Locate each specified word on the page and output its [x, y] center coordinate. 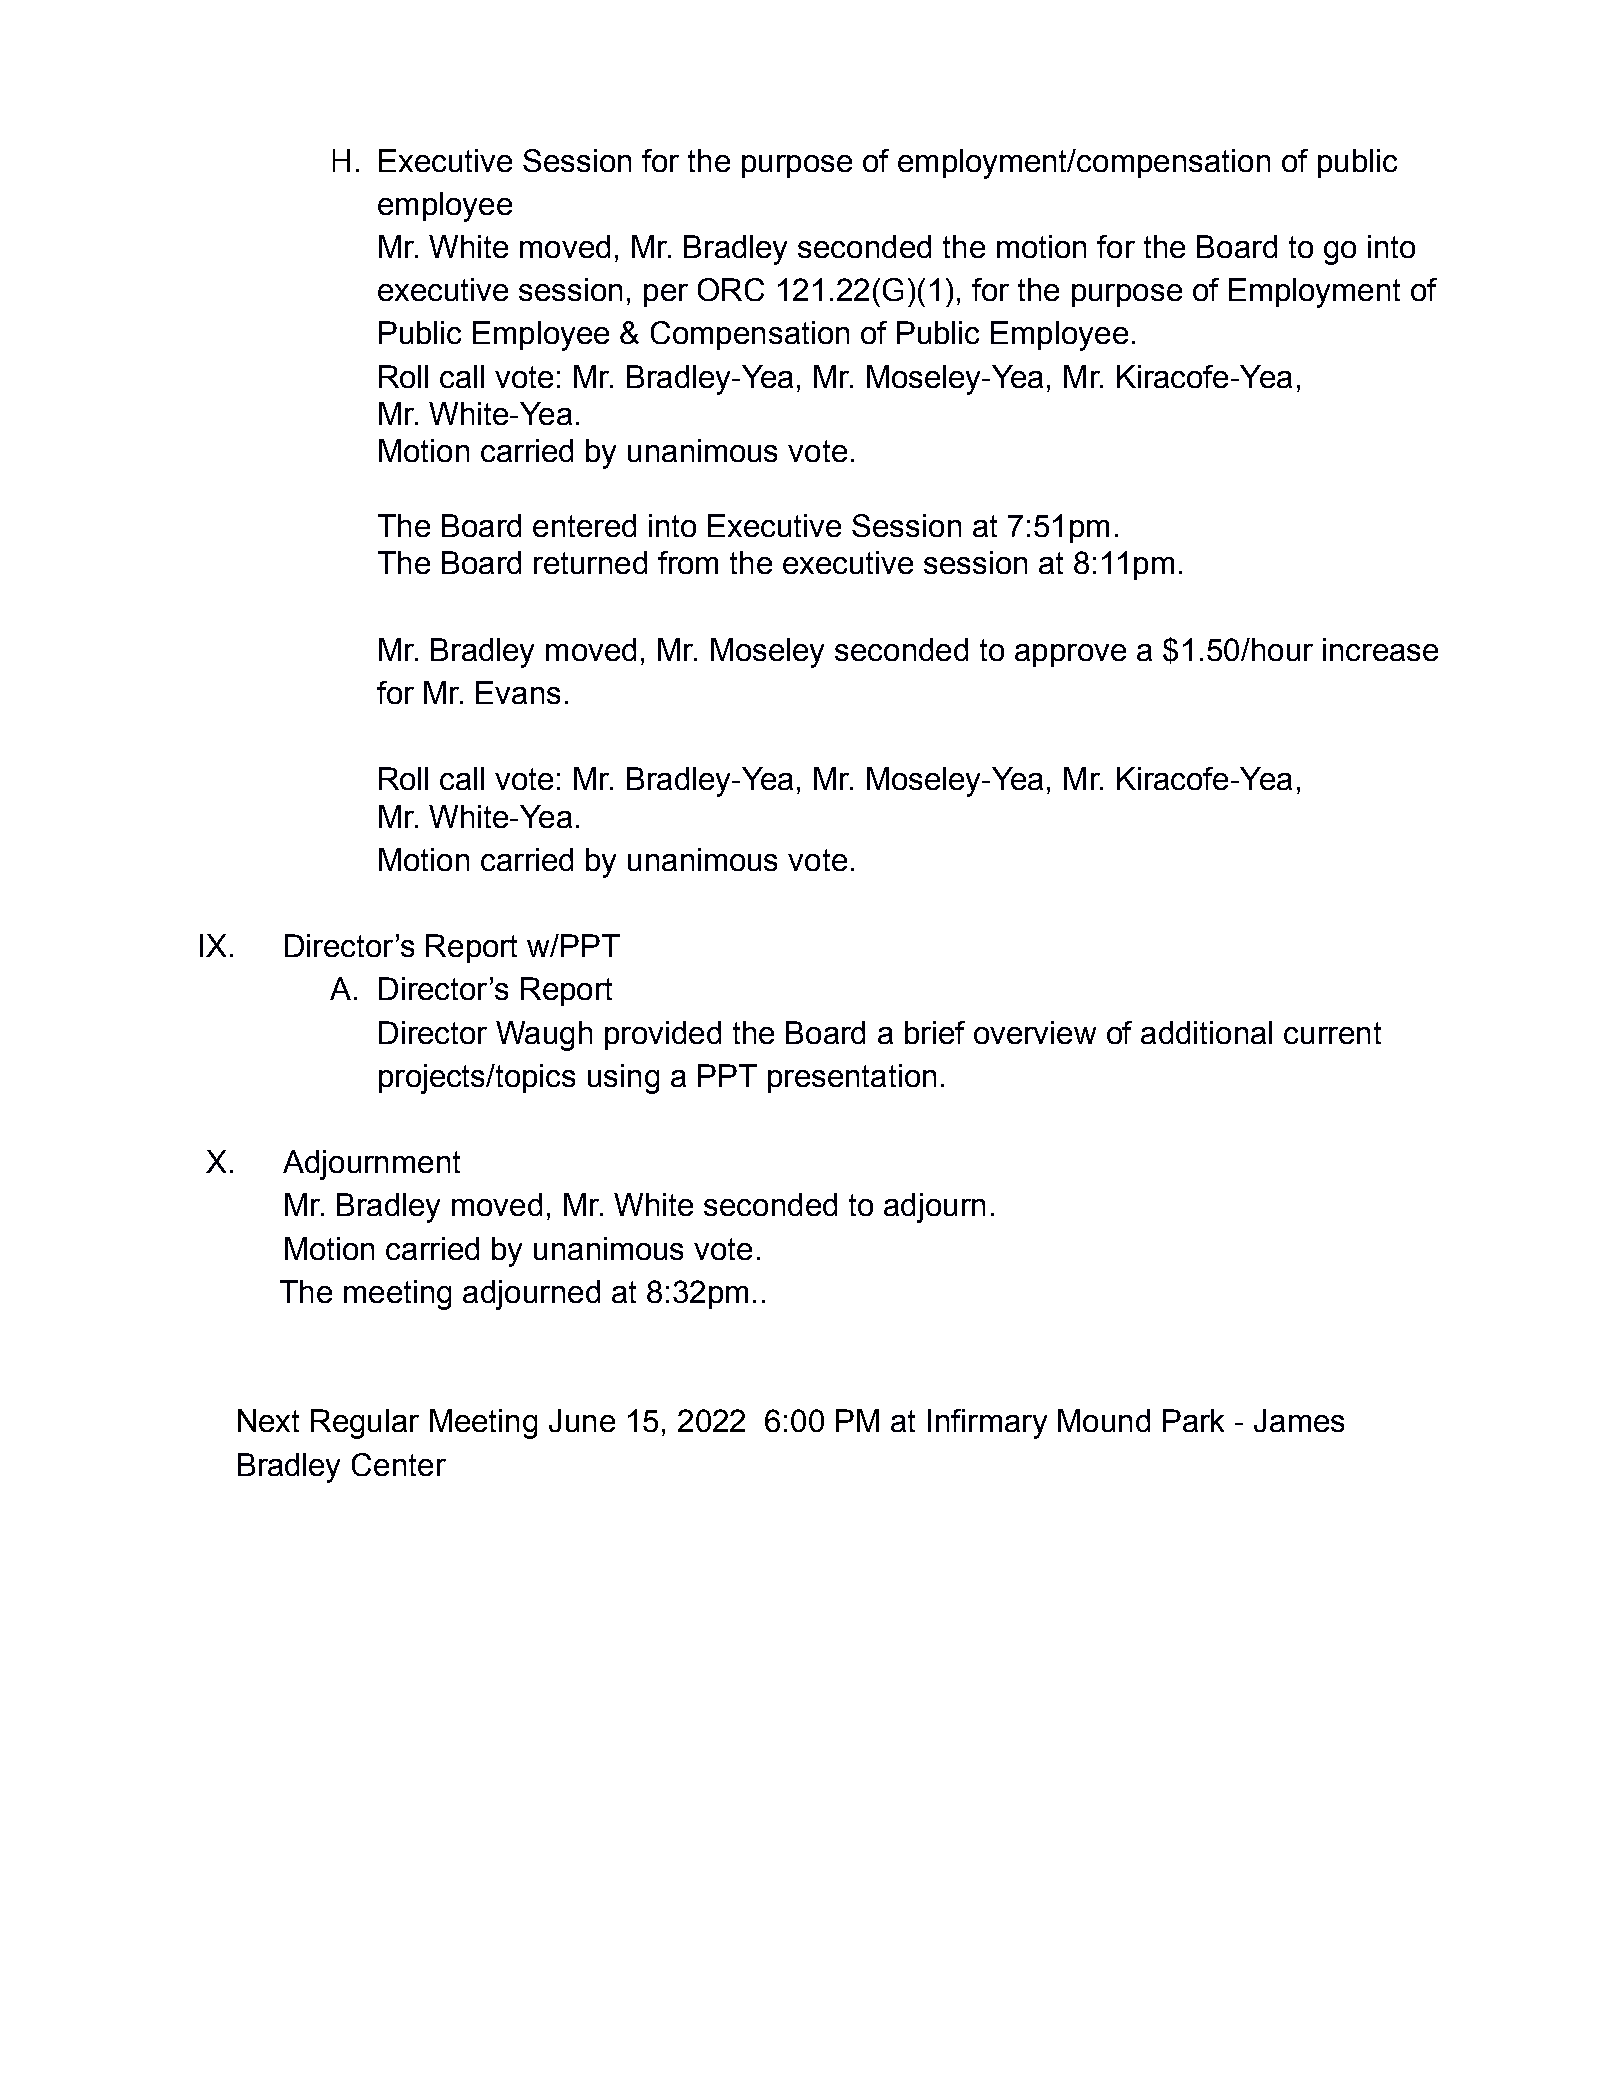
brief [935, 1032]
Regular [365, 1424]
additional [1206, 1032]
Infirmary [987, 1424]
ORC [731, 289]
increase [1380, 649]
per [666, 295]
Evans [518, 692]
